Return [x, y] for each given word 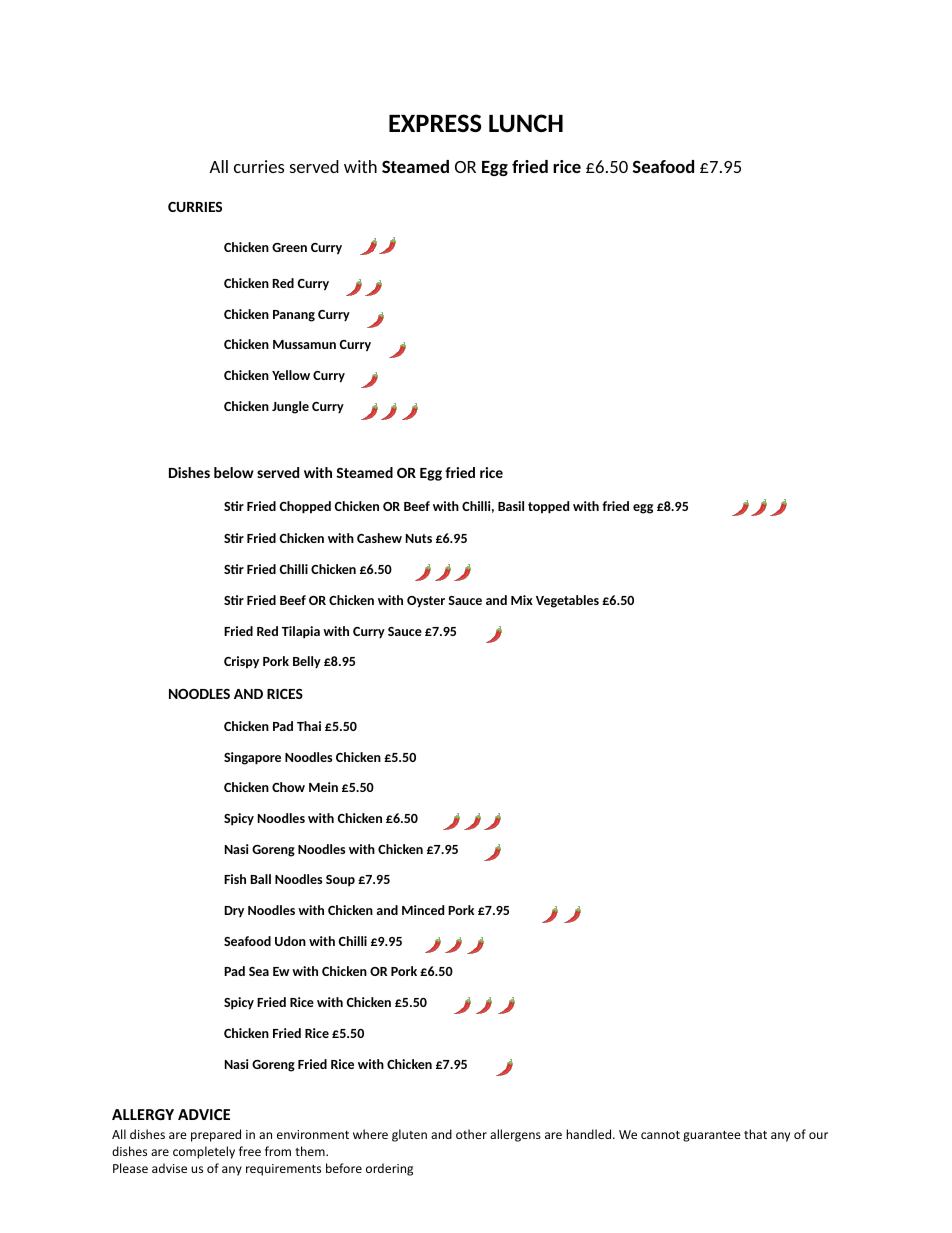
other [471, 1134]
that [755, 1134]
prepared [216, 1135]
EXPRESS [435, 123]
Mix [522, 600]
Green [289, 247]
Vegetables [567, 601]
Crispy [241, 662]
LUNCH [526, 123]
